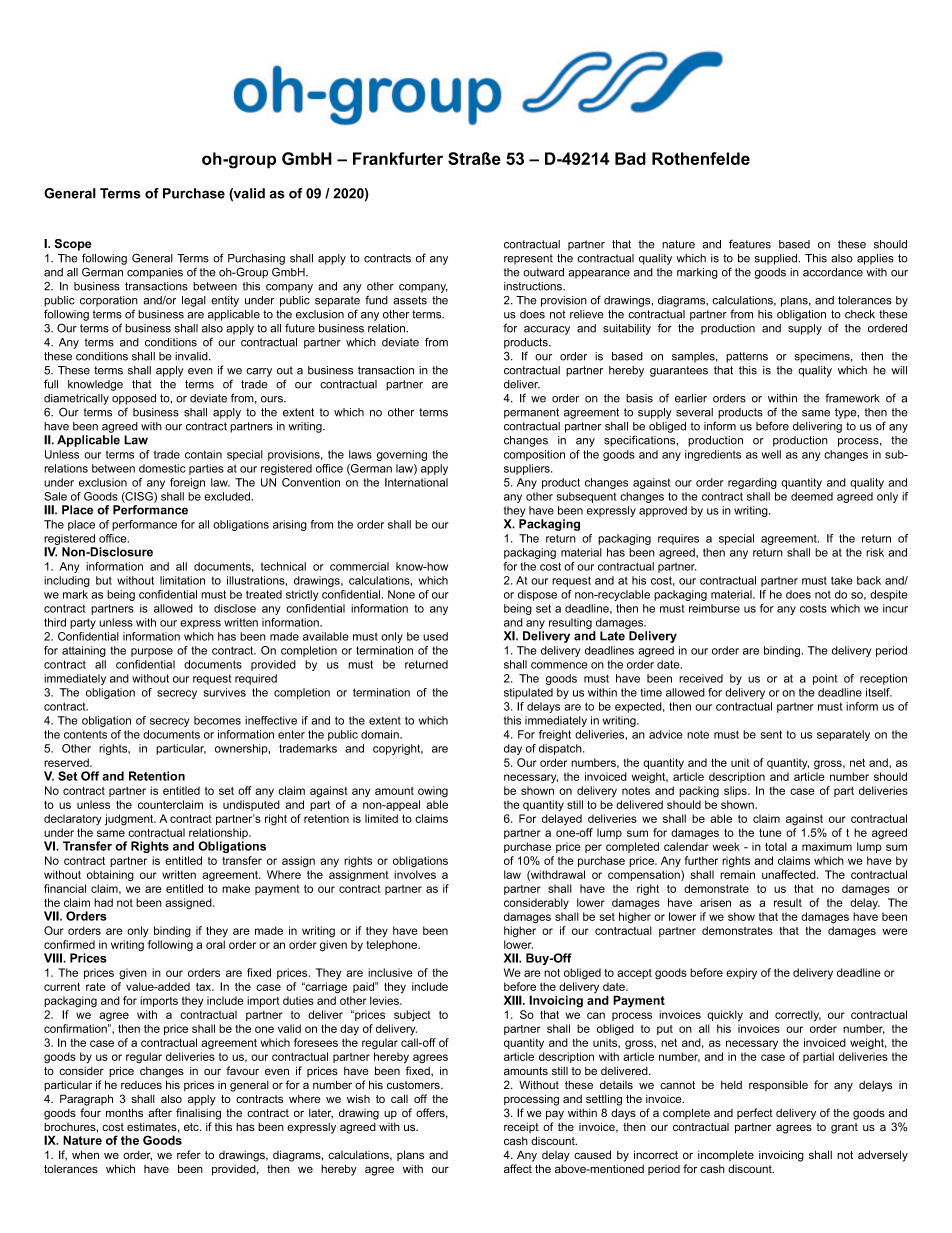  Describe the element at coordinates (381, 818) in the screenshot. I see `limited` at that location.
